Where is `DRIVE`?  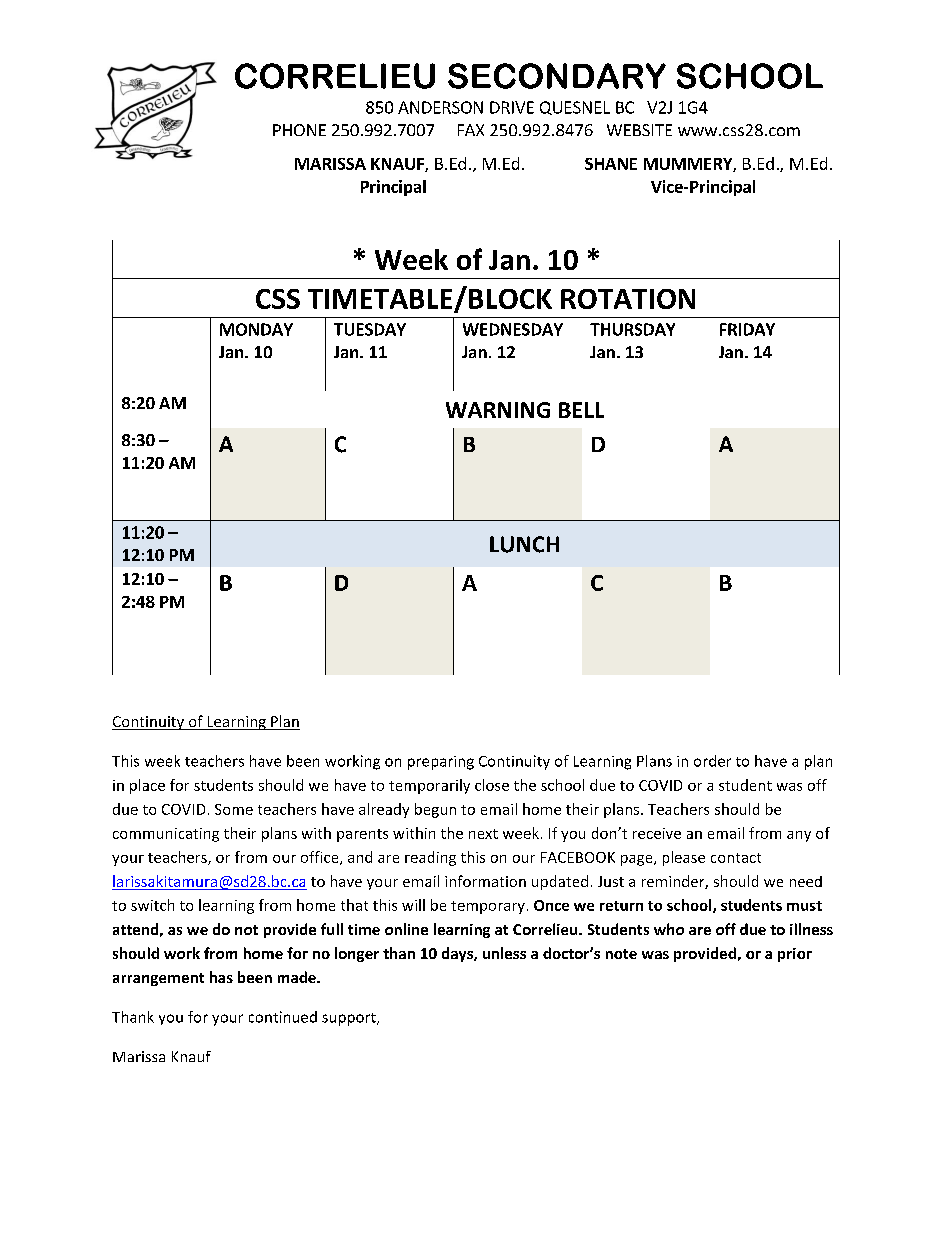 DRIVE is located at coordinates (512, 107).
